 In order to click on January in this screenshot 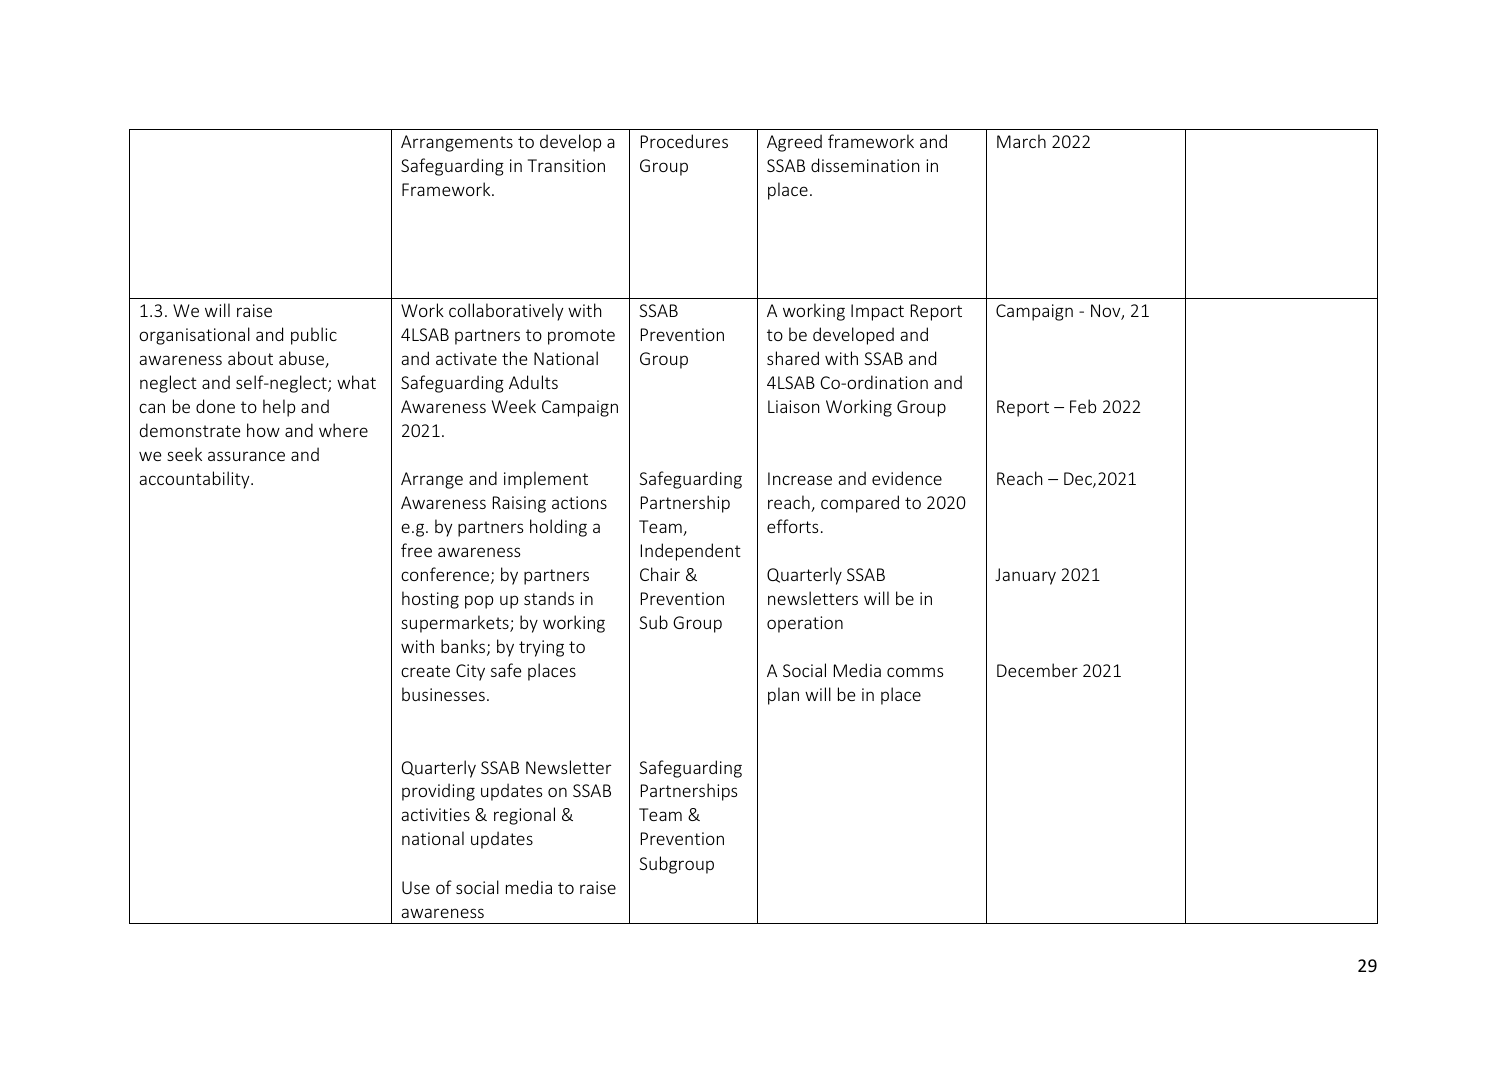, I will do `click(1025, 576)`.
